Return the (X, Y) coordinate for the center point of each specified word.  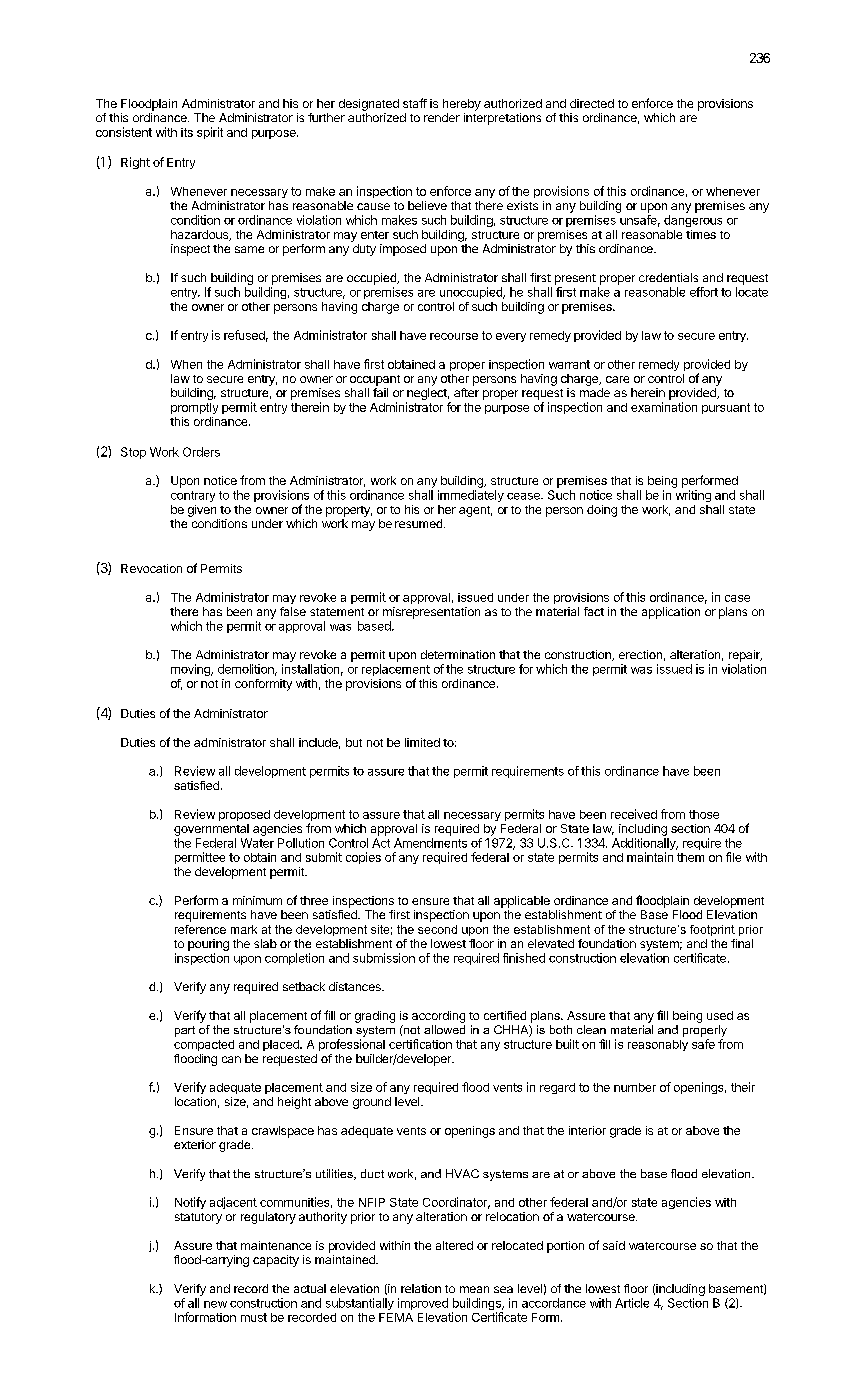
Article (632, 1303)
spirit (210, 133)
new (215, 1304)
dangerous (693, 221)
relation (421, 1288)
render (442, 117)
